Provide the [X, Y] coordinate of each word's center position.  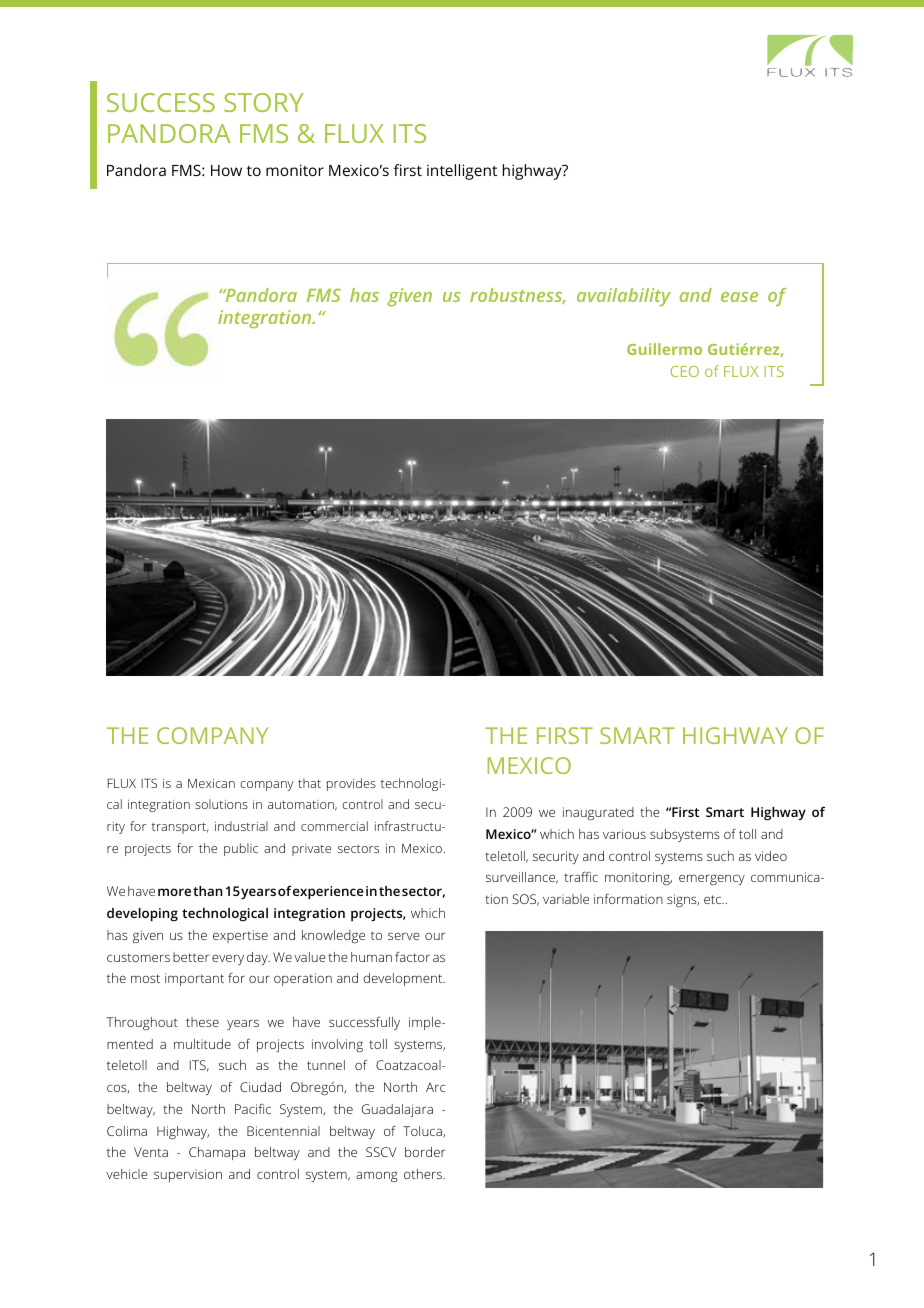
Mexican [211, 783]
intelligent [462, 172]
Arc [435, 1087]
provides [351, 784]
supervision [188, 1175]
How [226, 170]
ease [739, 297]
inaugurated [598, 814]
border [425, 1152]
